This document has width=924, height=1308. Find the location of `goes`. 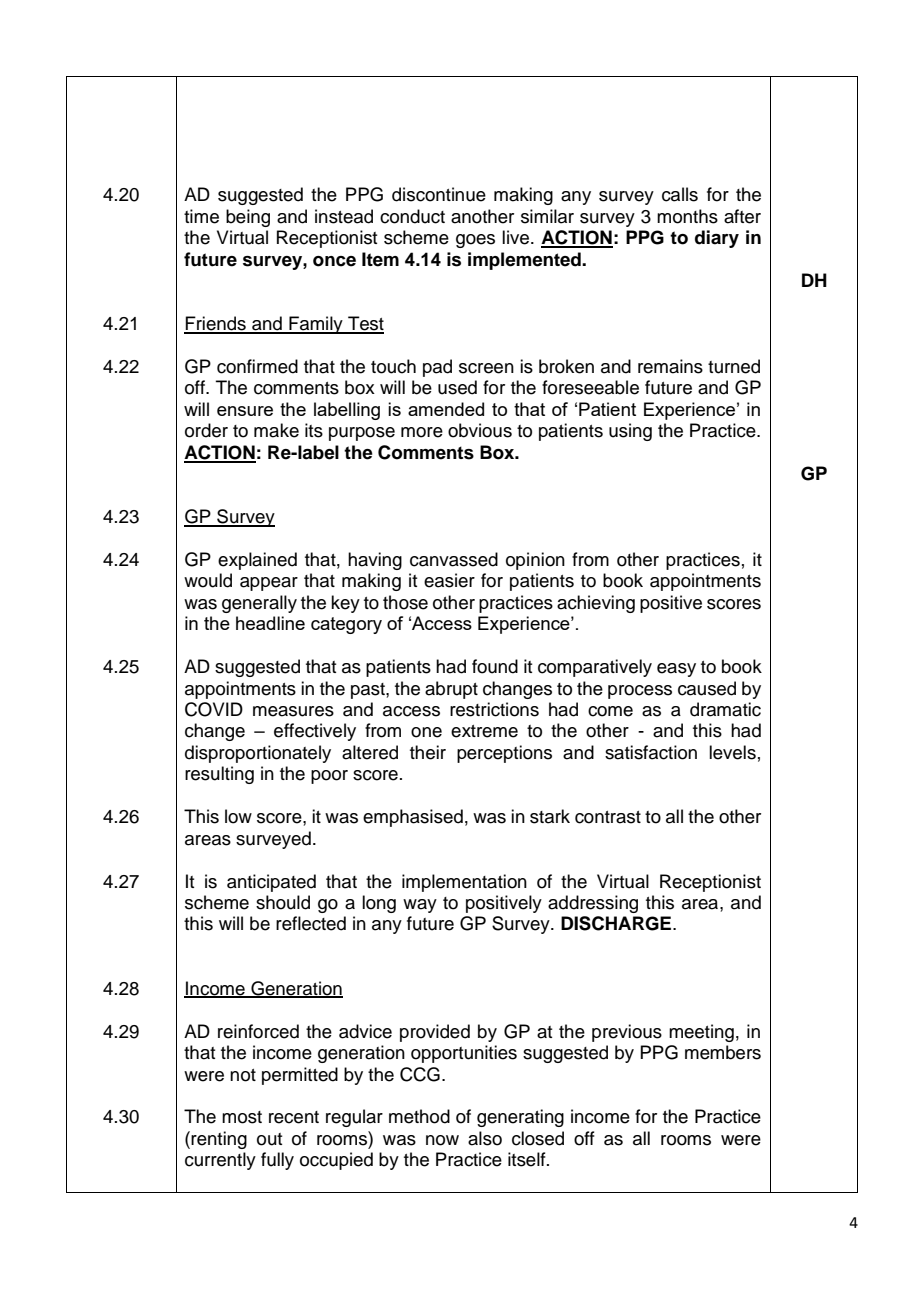

goes is located at coordinates (475, 241).
